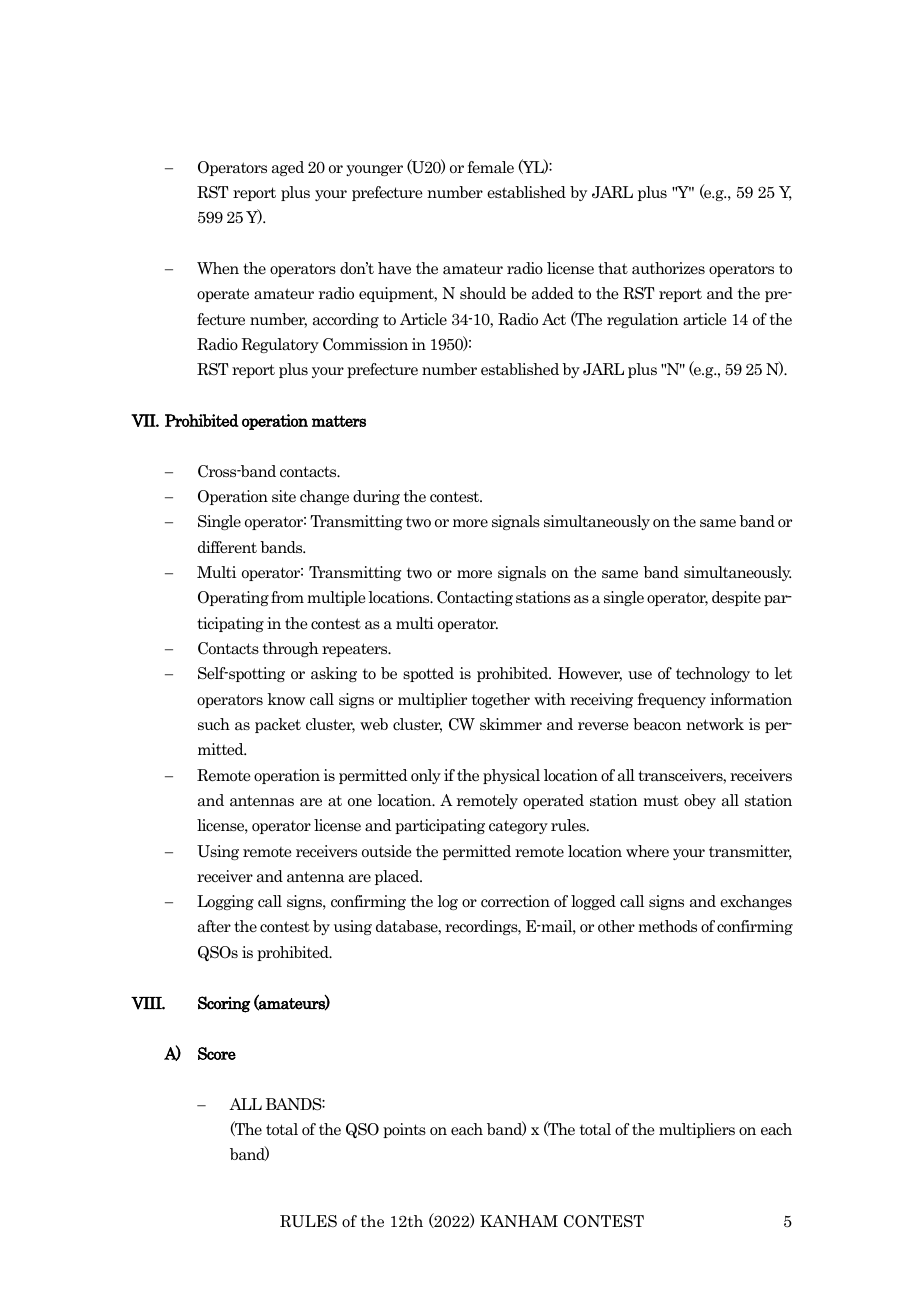 This screenshot has width=924, height=1308. Describe the element at coordinates (278, 725) in the screenshot. I see `packet` at that location.
